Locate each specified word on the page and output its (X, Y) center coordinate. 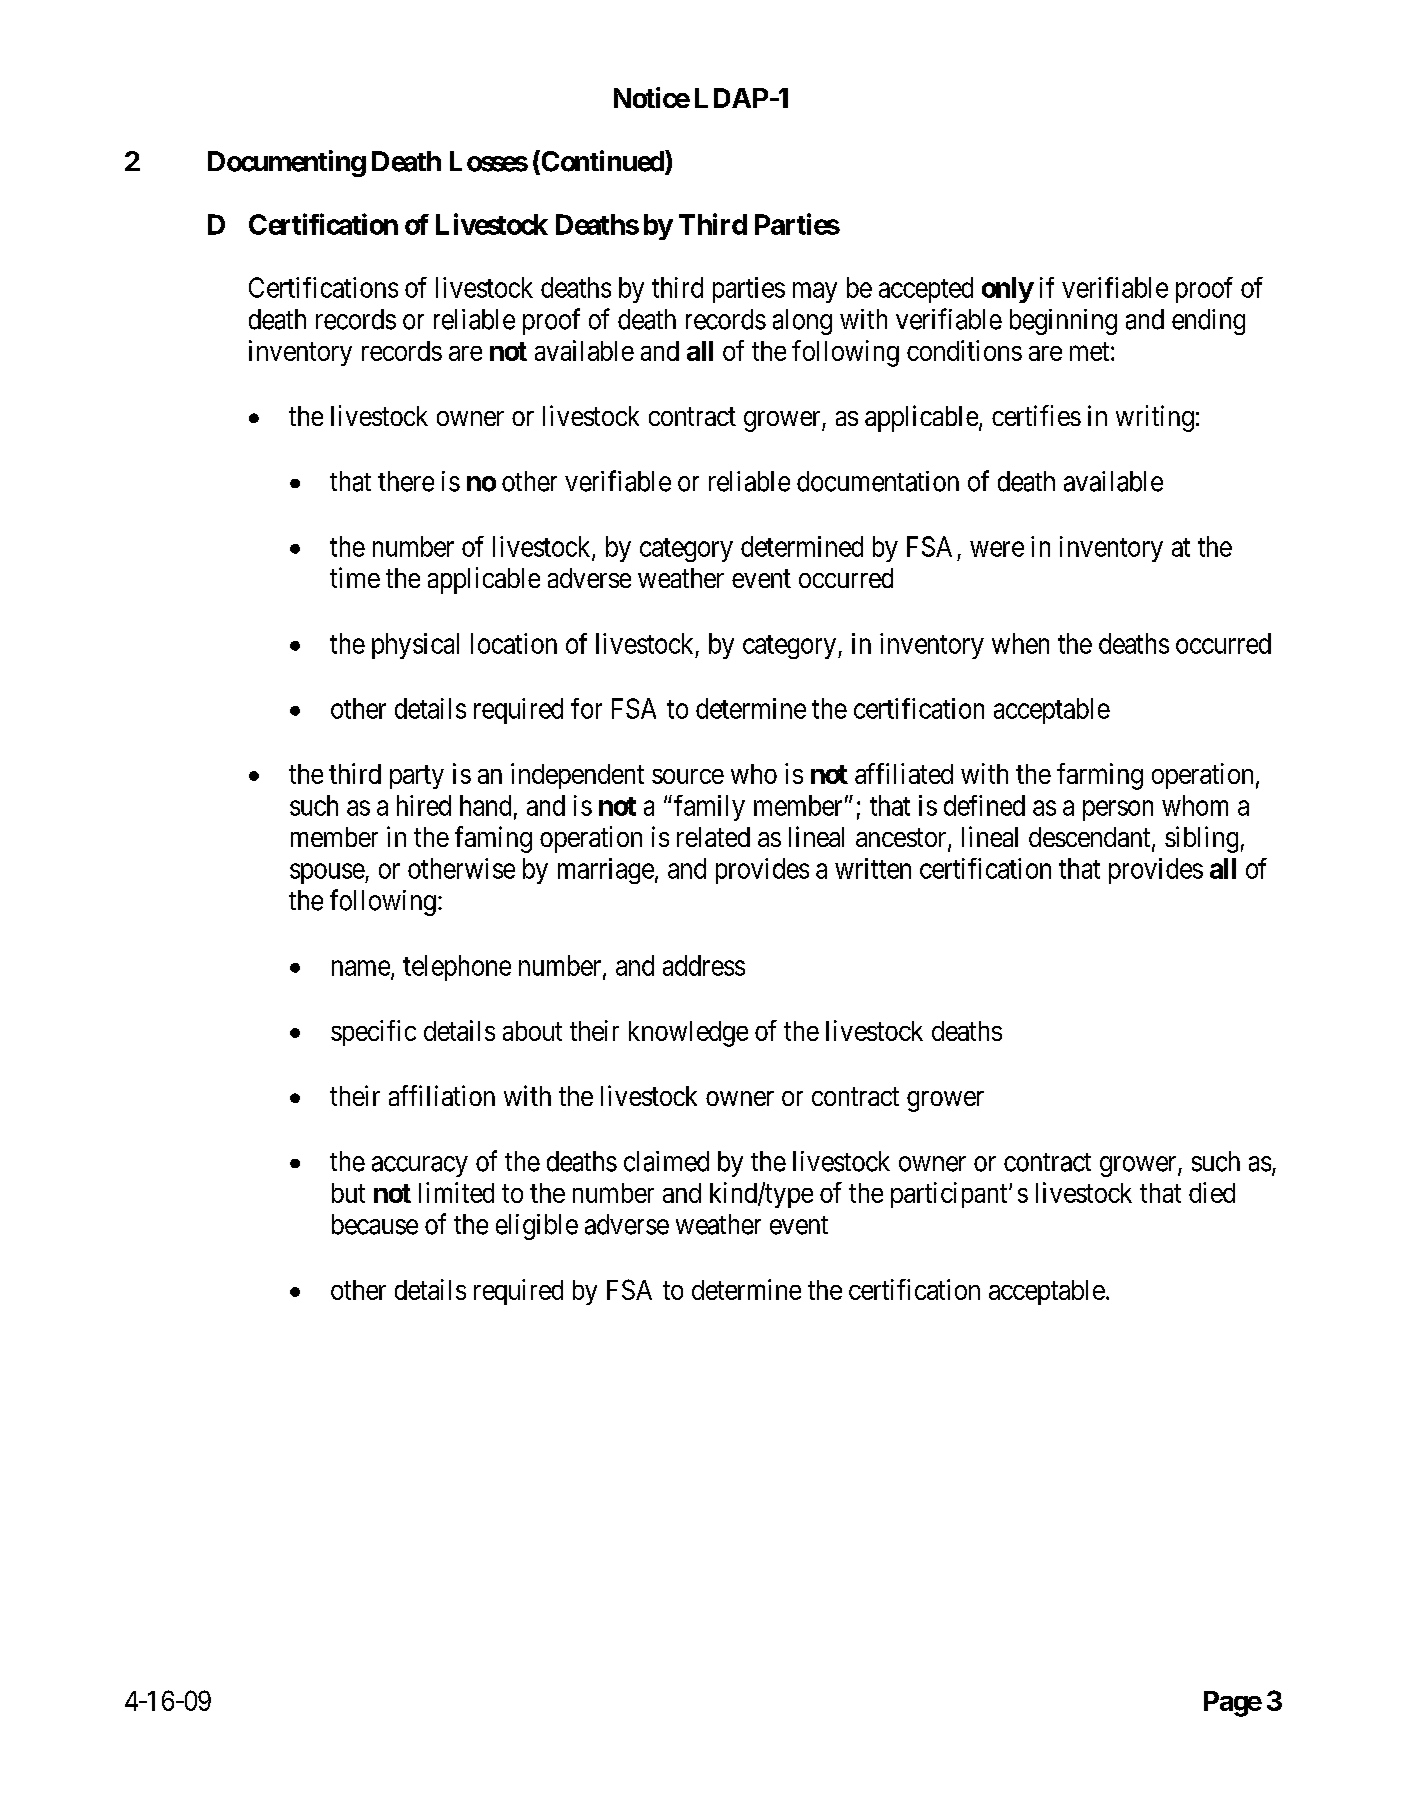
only (1007, 290)
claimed (666, 1161)
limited (456, 1192)
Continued (602, 162)
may (815, 292)
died (1212, 1192)
